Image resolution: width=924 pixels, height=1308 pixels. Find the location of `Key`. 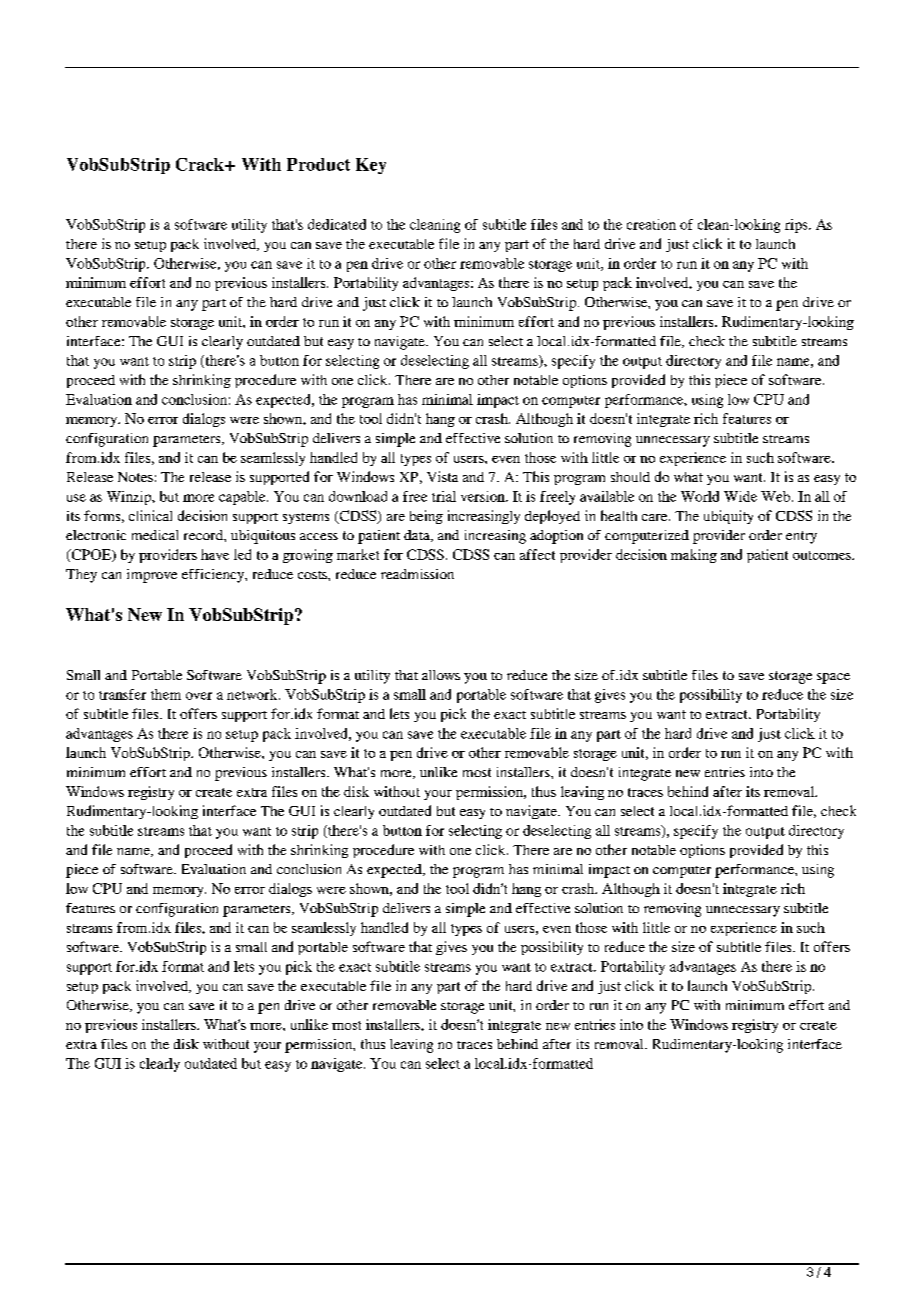

Key is located at coordinates (371, 166).
